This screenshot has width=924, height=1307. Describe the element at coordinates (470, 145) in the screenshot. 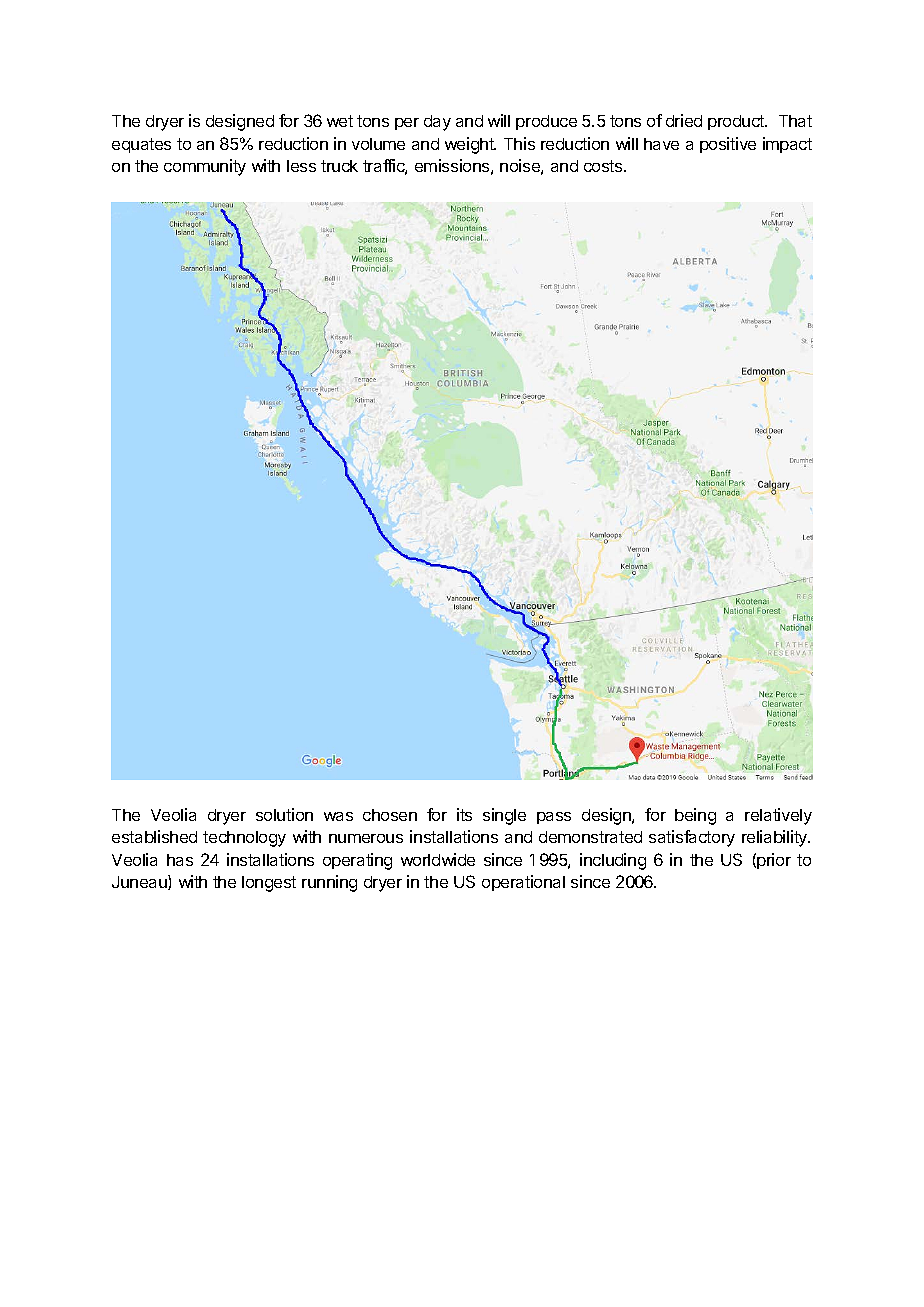

I see `weight` at that location.
